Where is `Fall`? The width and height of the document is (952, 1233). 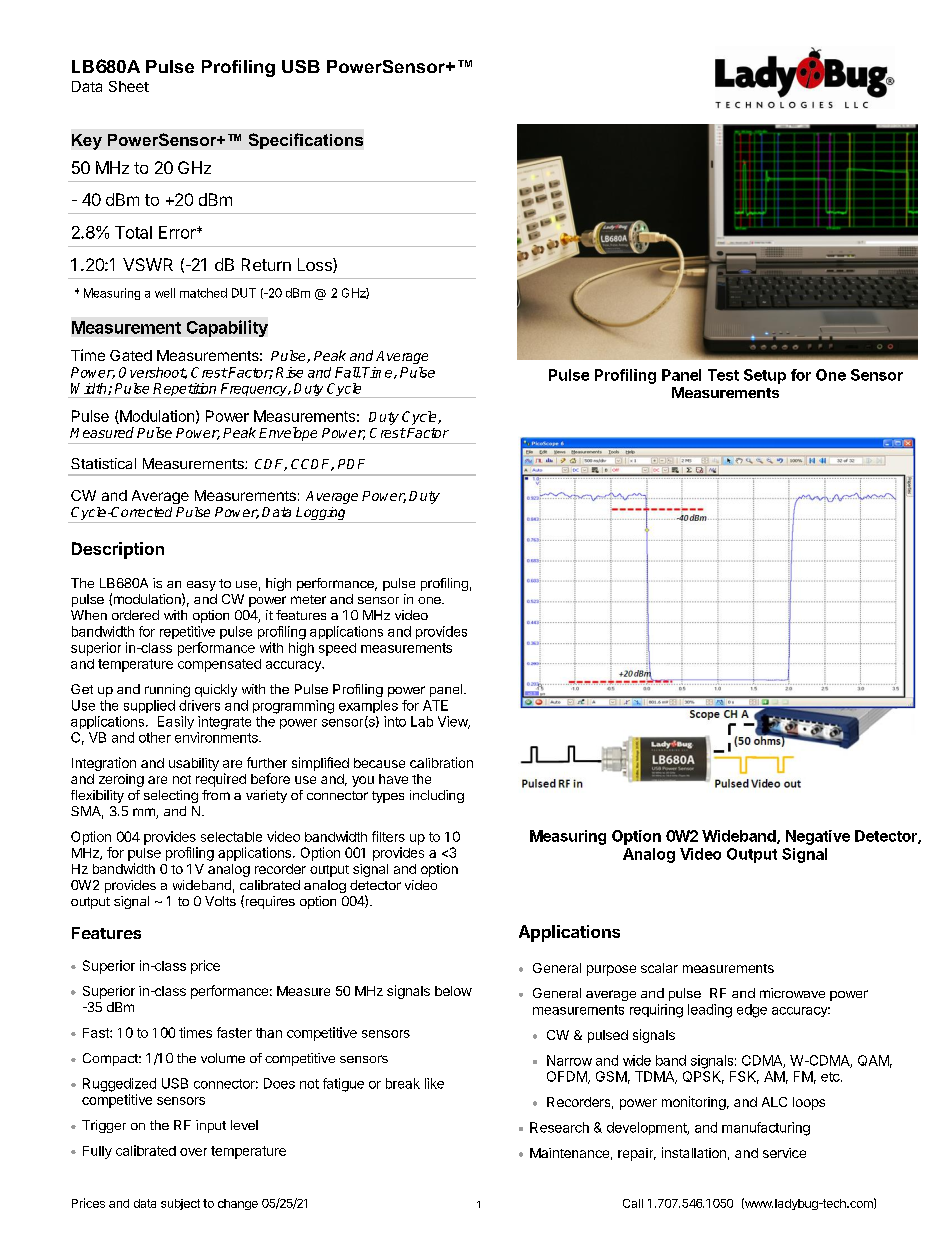 Fall is located at coordinates (348, 372).
